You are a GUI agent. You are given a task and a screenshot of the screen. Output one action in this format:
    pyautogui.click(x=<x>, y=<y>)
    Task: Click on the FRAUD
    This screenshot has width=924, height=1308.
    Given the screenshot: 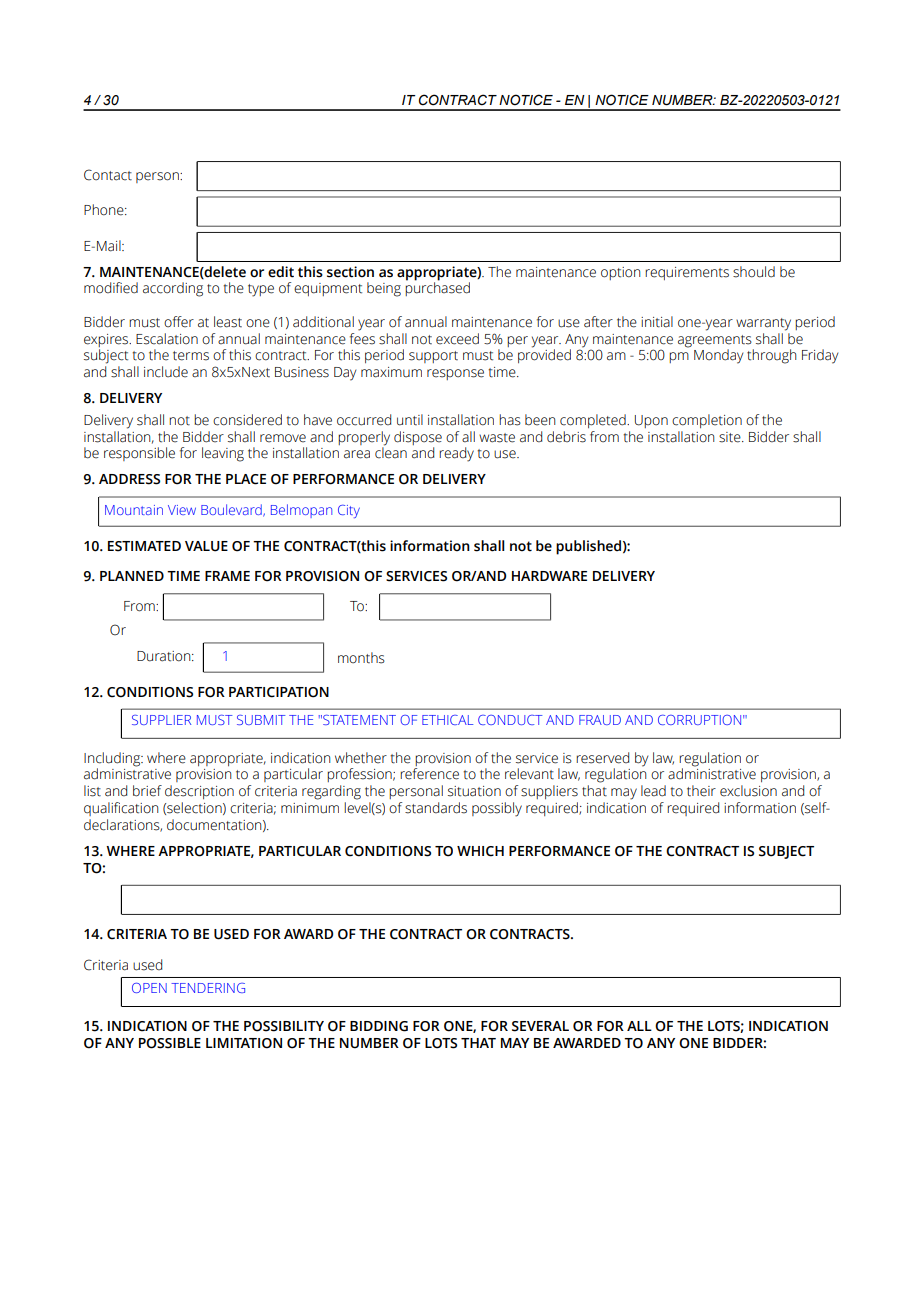 What is the action you would take?
    pyautogui.click(x=600, y=720)
